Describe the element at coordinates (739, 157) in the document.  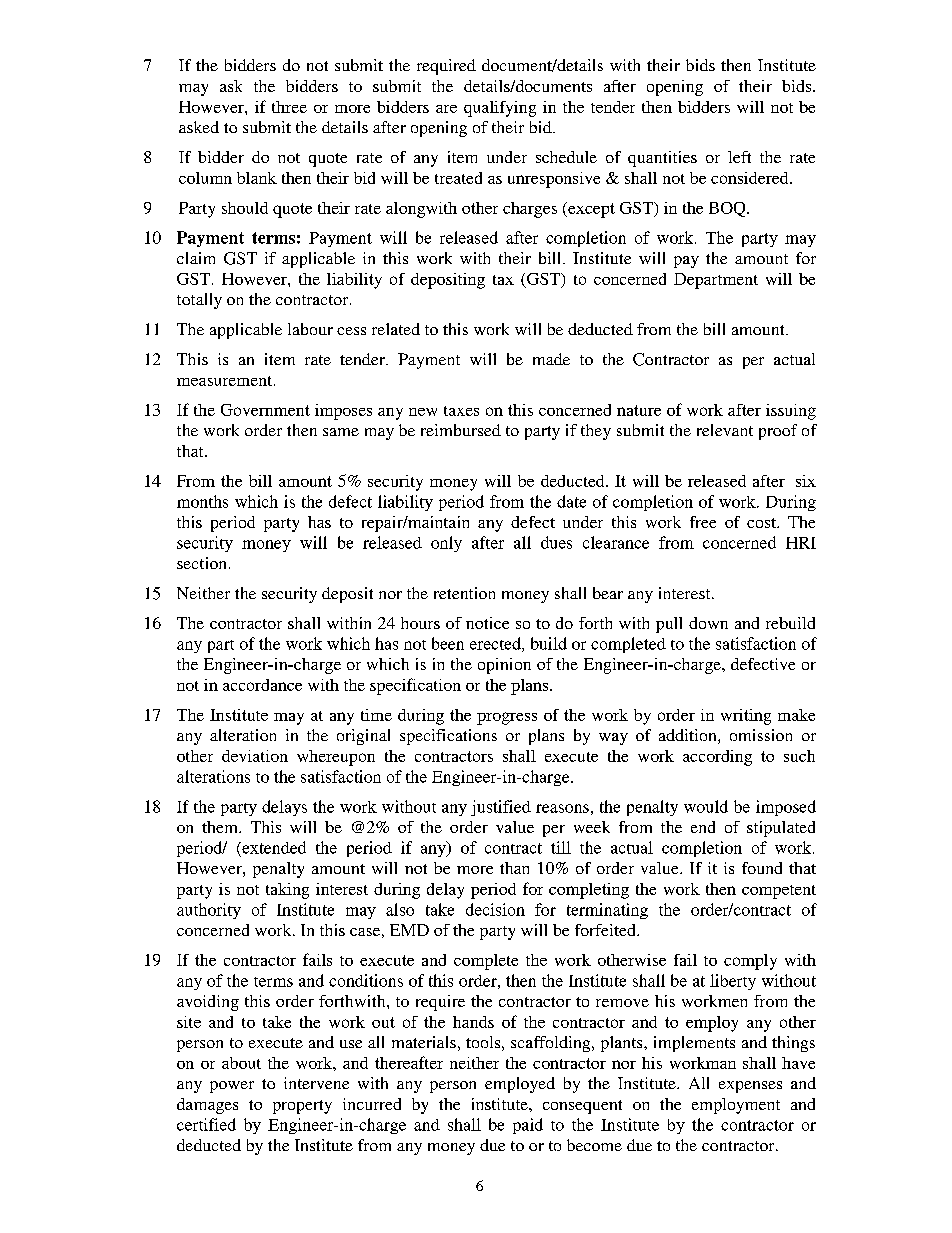
I see `left` at that location.
